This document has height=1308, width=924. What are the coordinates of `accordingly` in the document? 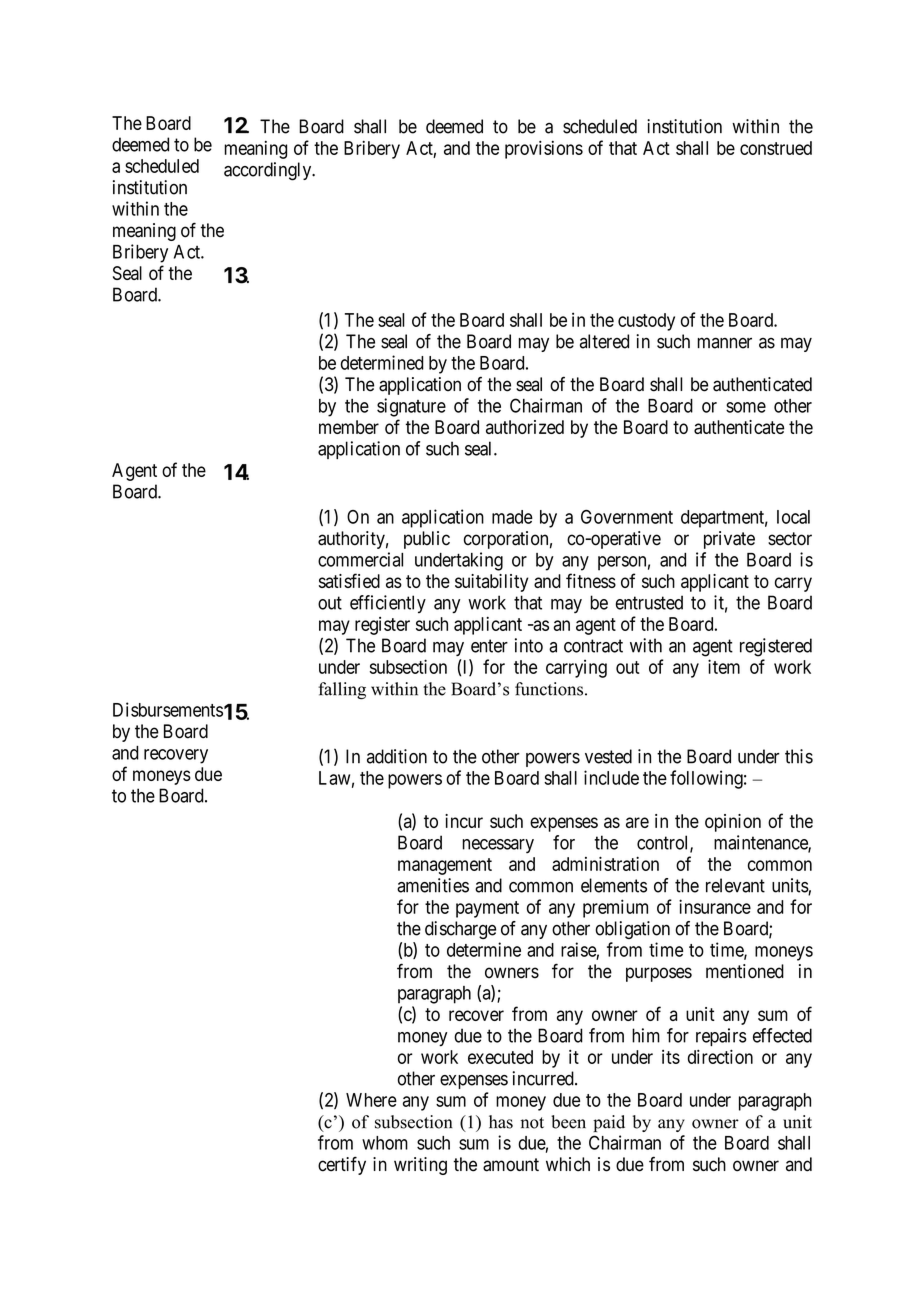 It's located at (269, 171).
